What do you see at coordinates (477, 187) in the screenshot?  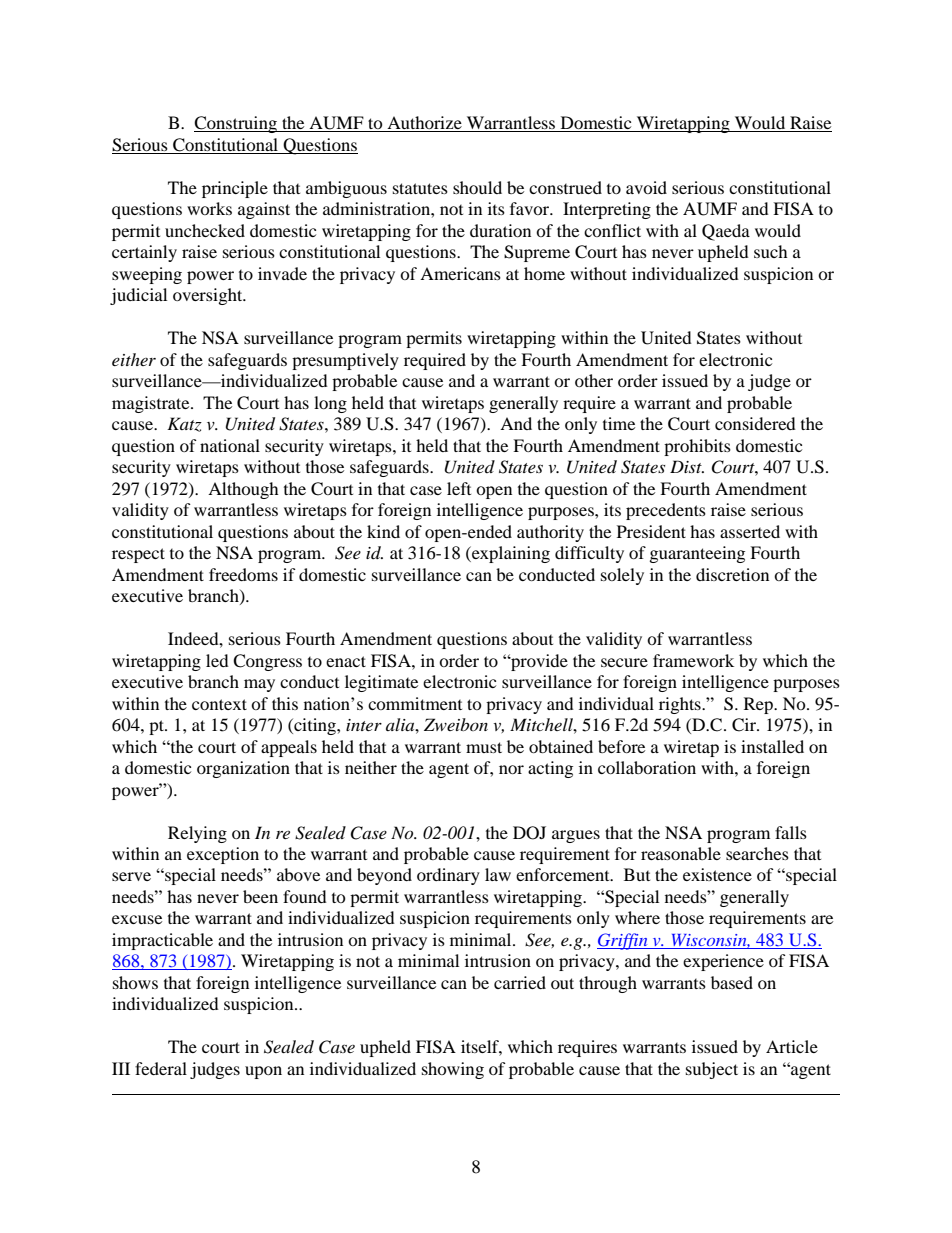 I see `should` at bounding box center [477, 187].
